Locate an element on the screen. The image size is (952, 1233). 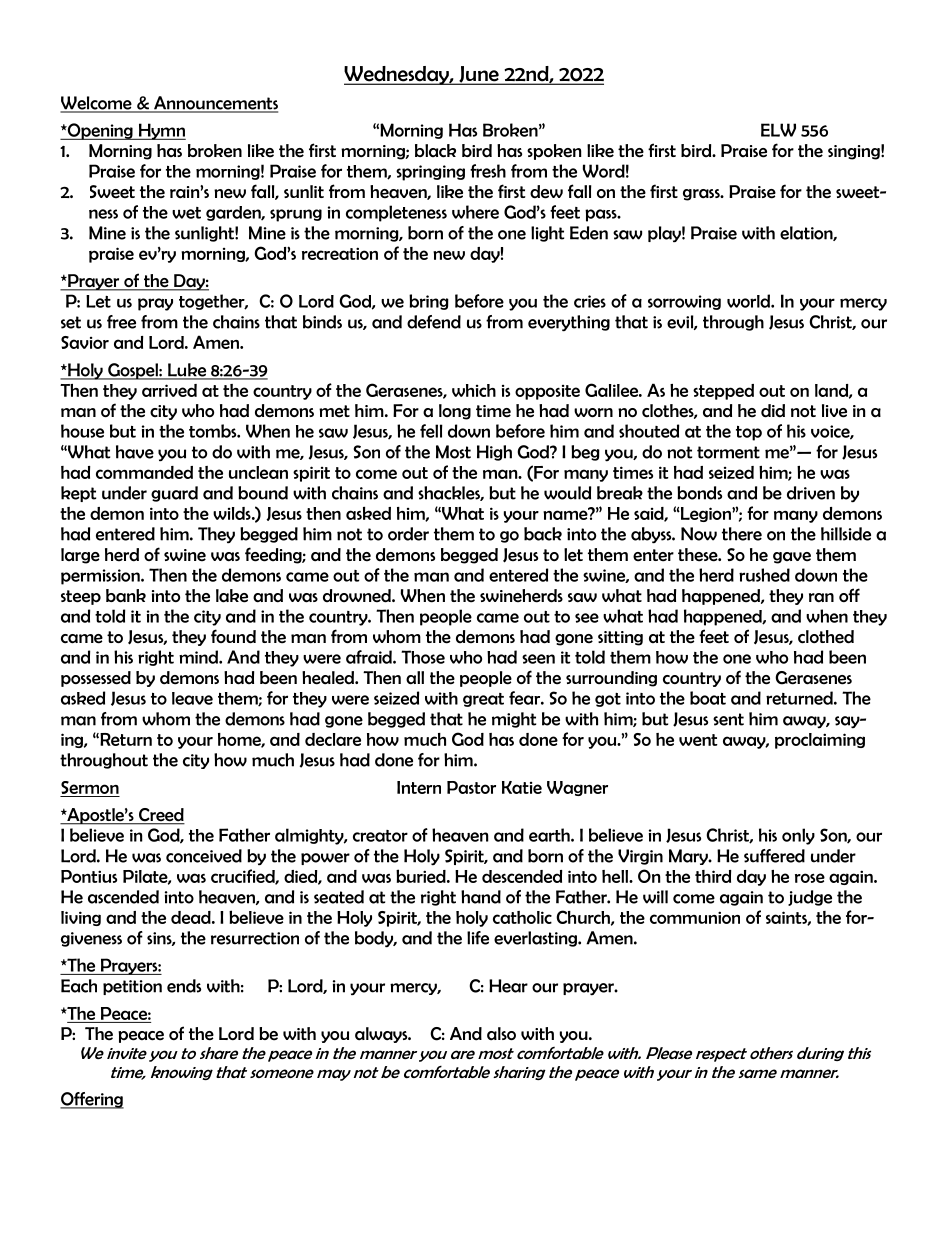
also is located at coordinates (501, 1034).
